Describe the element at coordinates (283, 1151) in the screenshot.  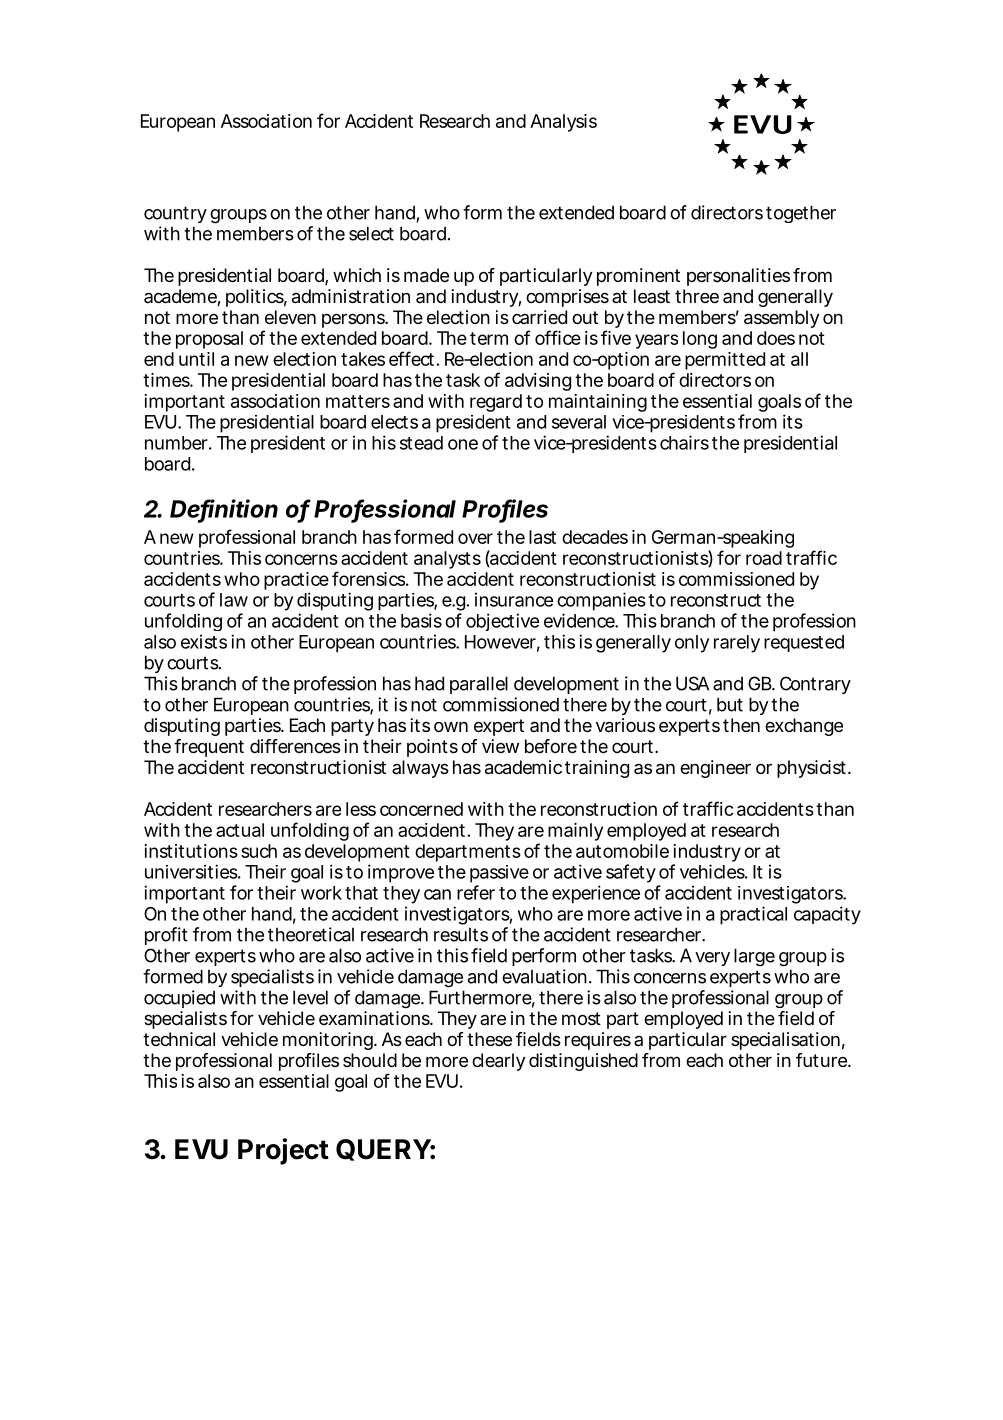
I see `Project` at that location.
